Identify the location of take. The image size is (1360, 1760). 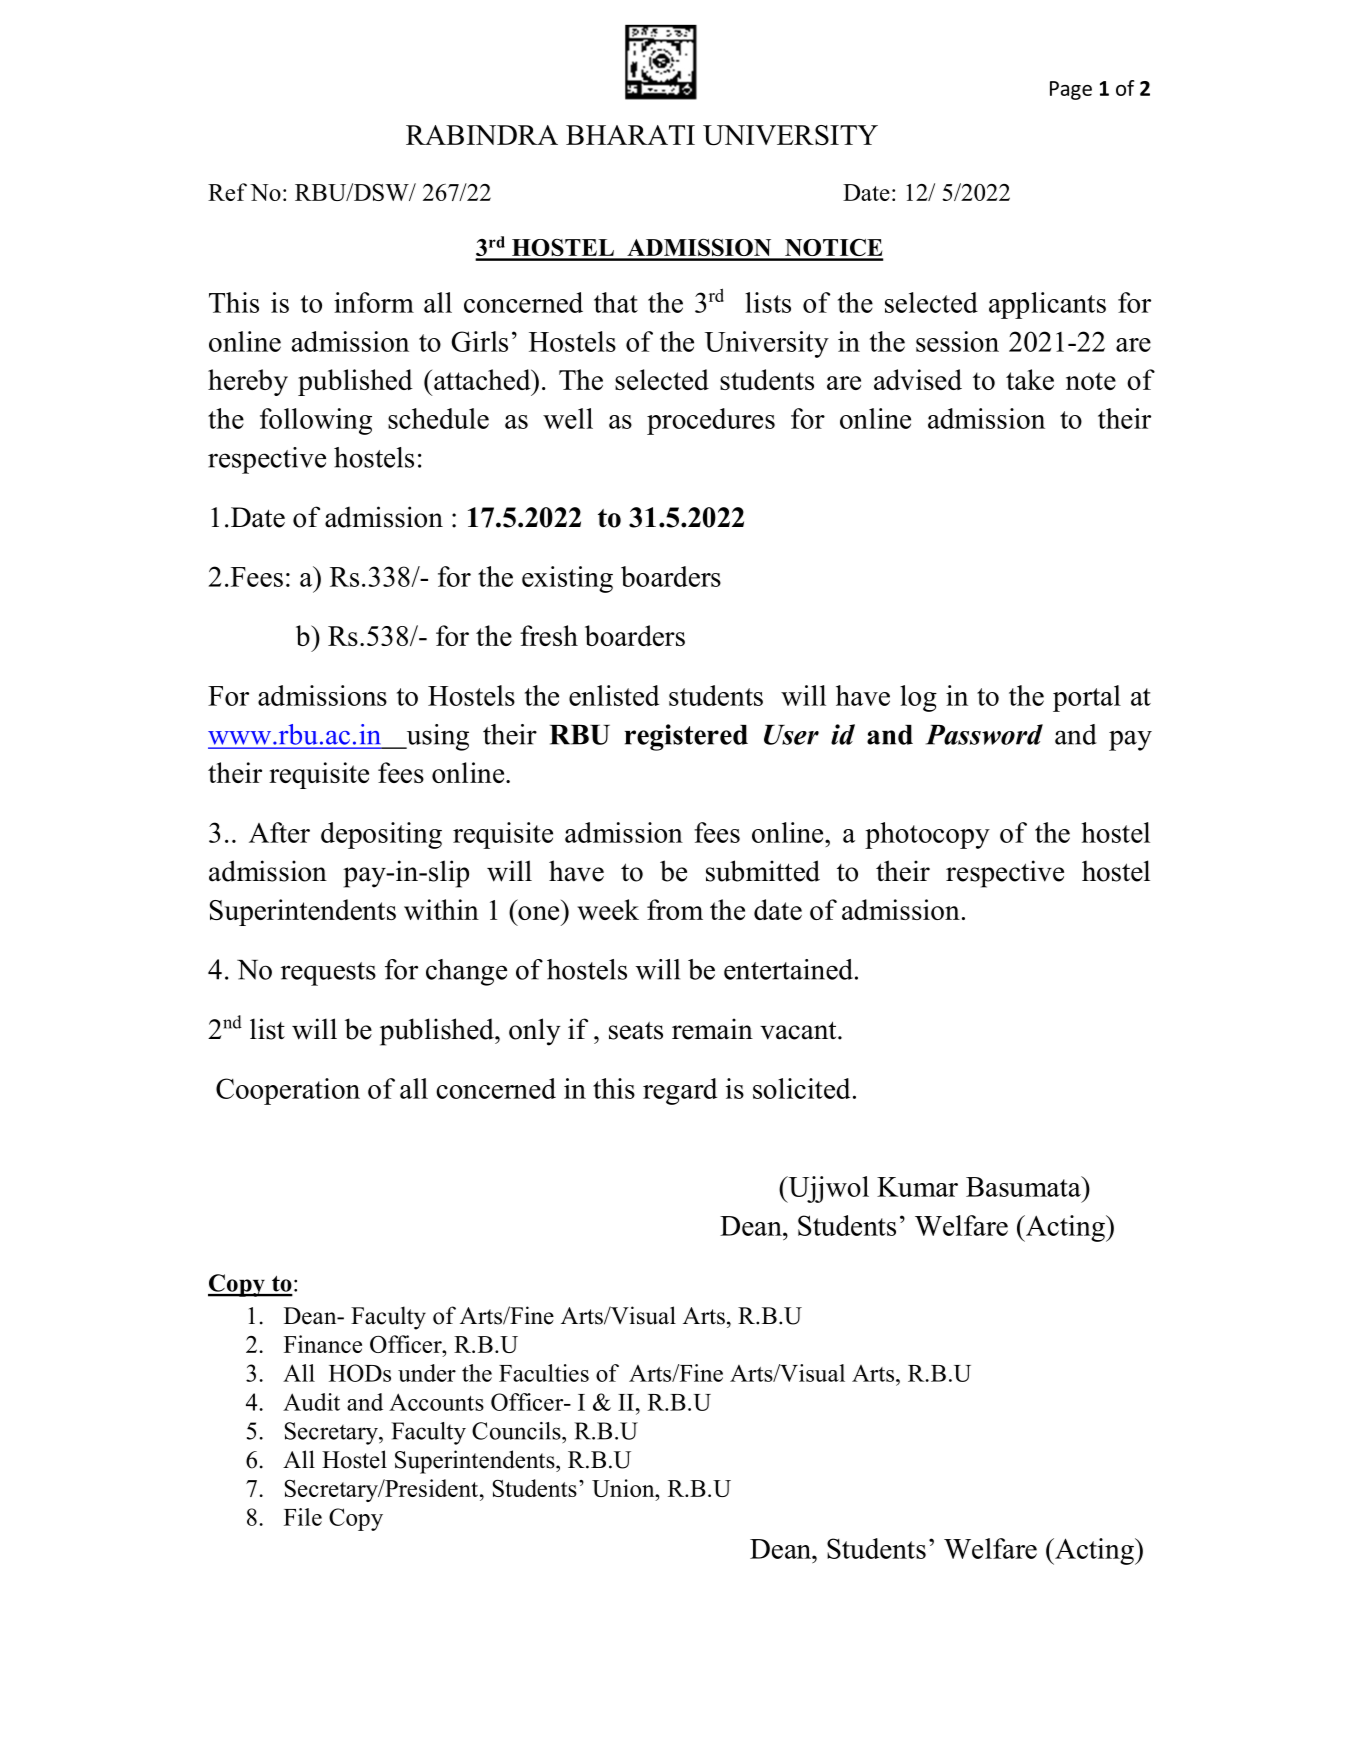
(1030, 379).
